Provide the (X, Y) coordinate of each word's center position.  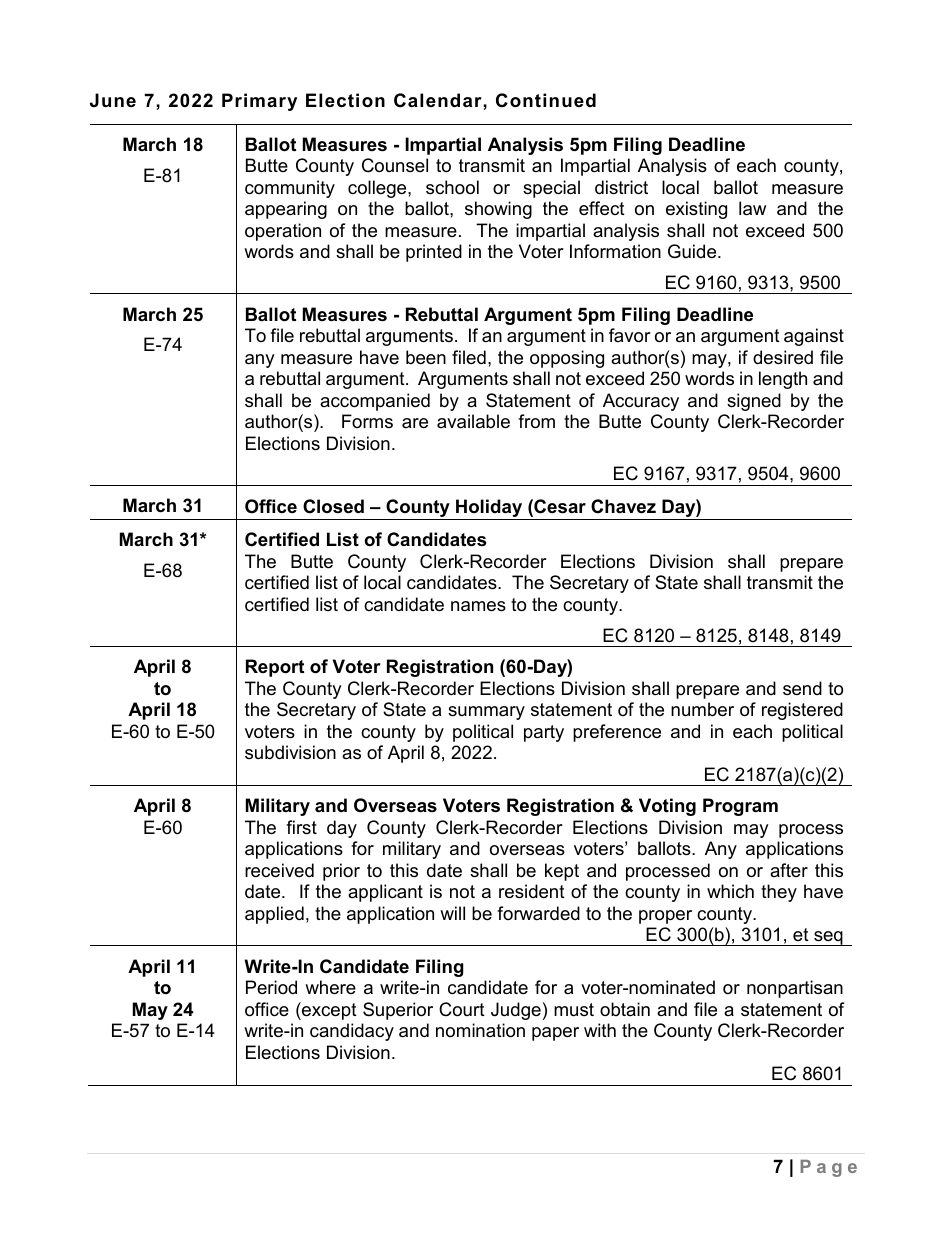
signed (754, 402)
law (752, 208)
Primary (259, 102)
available (473, 421)
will (452, 913)
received (279, 870)
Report (275, 668)
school (452, 187)
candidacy (352, 1032)
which (730, 891)
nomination (480, 1030)
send (802, 688)
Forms (367, 421)
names (478, 606)
